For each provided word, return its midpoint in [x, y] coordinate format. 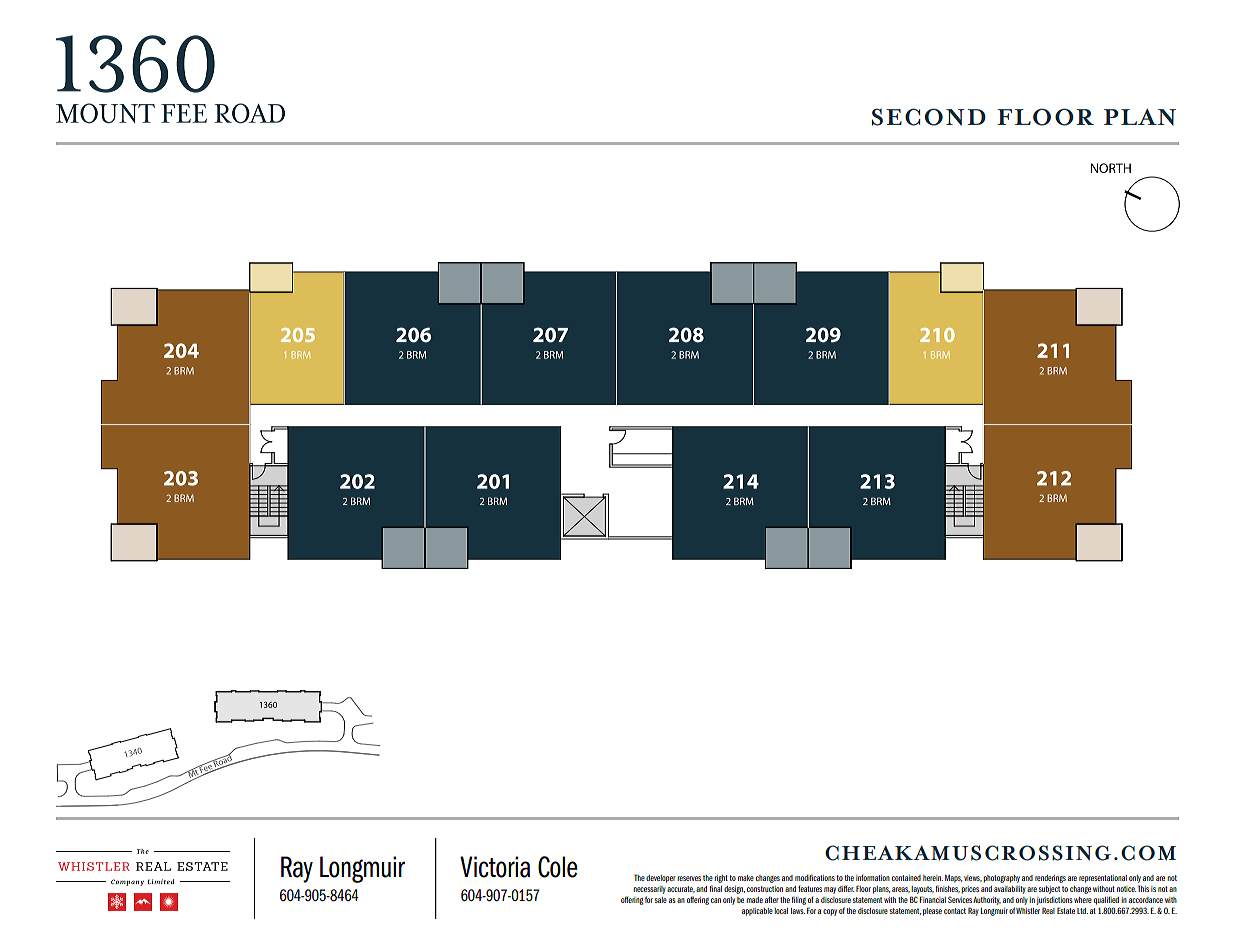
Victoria [495, 867]
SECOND [929, 117]
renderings [1050, 879]
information [873, 877]
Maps [953, 879]
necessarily [649, 890]
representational [1103, 879]
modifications [815, 877]
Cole [558, 867]
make [746, 878]
